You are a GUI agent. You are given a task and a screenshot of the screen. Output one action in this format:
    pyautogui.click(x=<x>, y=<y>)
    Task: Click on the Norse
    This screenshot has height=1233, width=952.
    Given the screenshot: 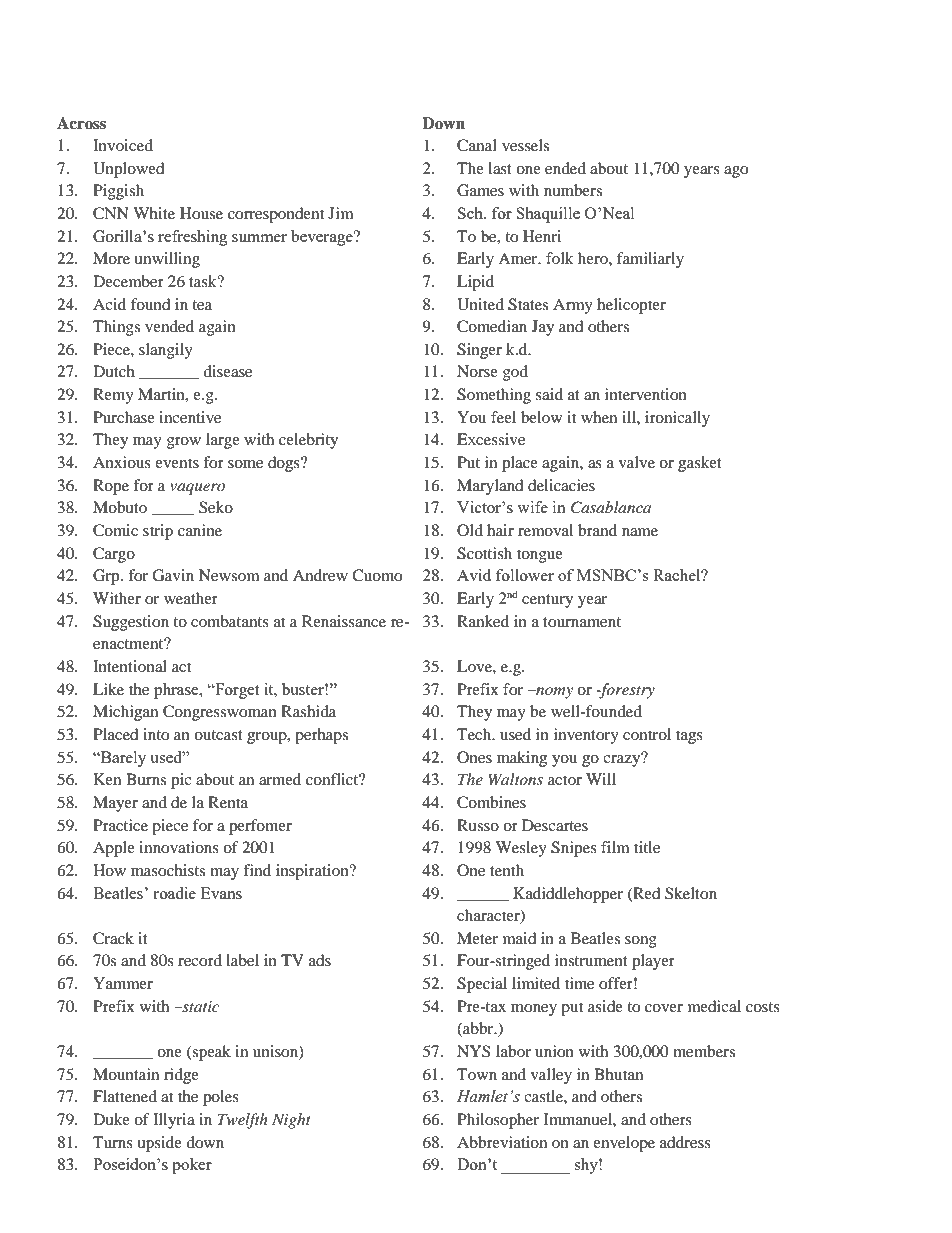 What is the action you would take?
    pyautogui.click(x=477, y=371)
